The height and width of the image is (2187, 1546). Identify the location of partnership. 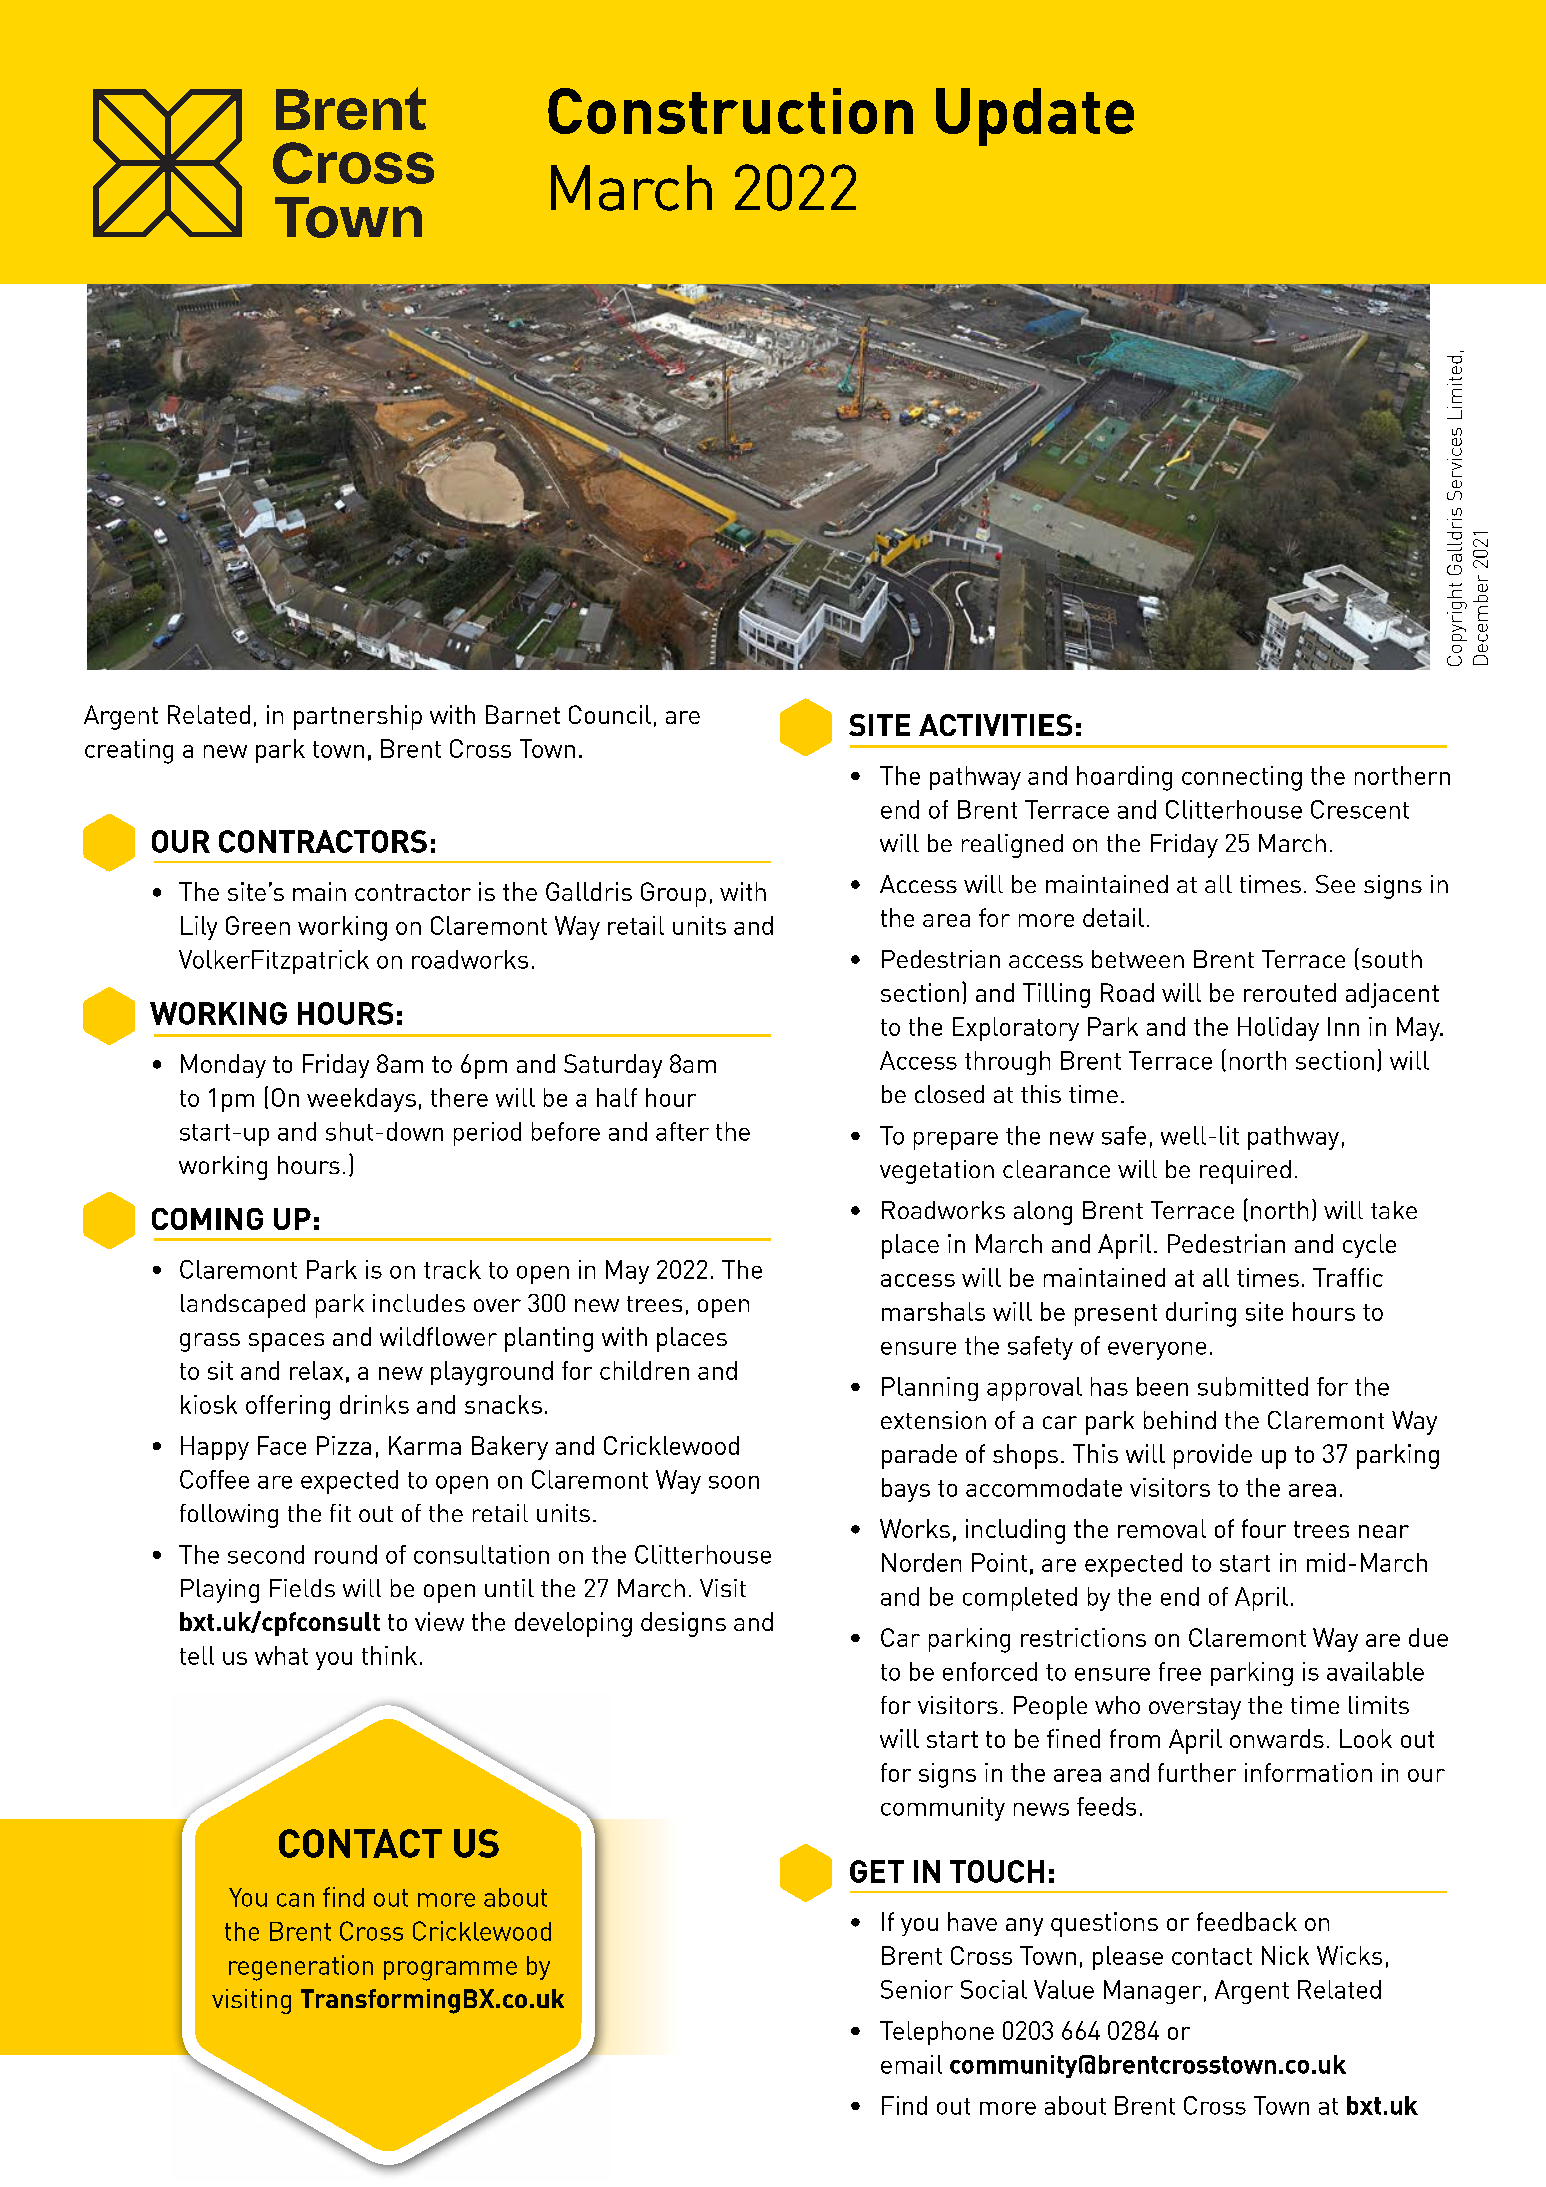
(358, 717).
